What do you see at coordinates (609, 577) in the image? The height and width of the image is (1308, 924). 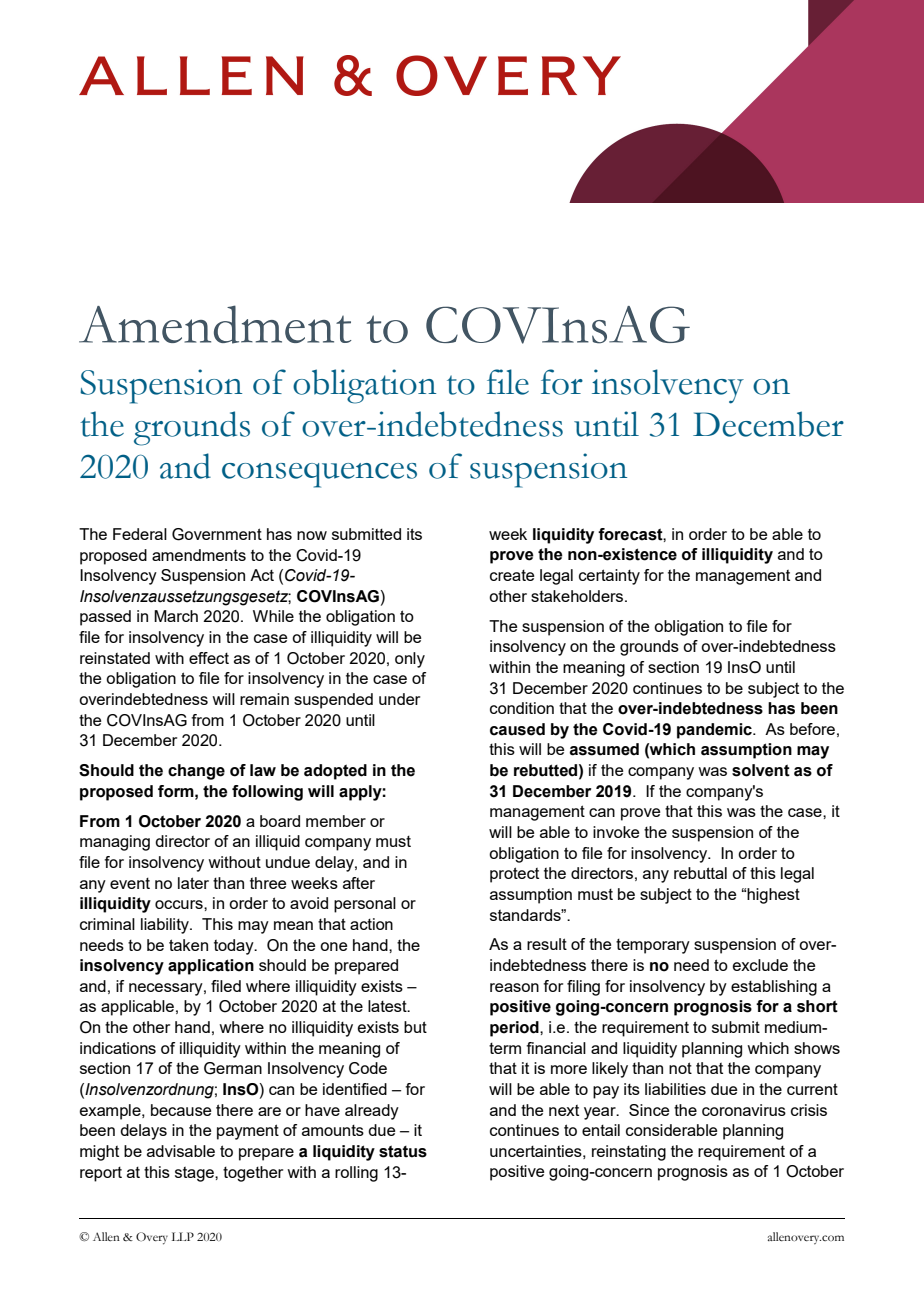 I see `certainty` at bounding box center [609, 577].
